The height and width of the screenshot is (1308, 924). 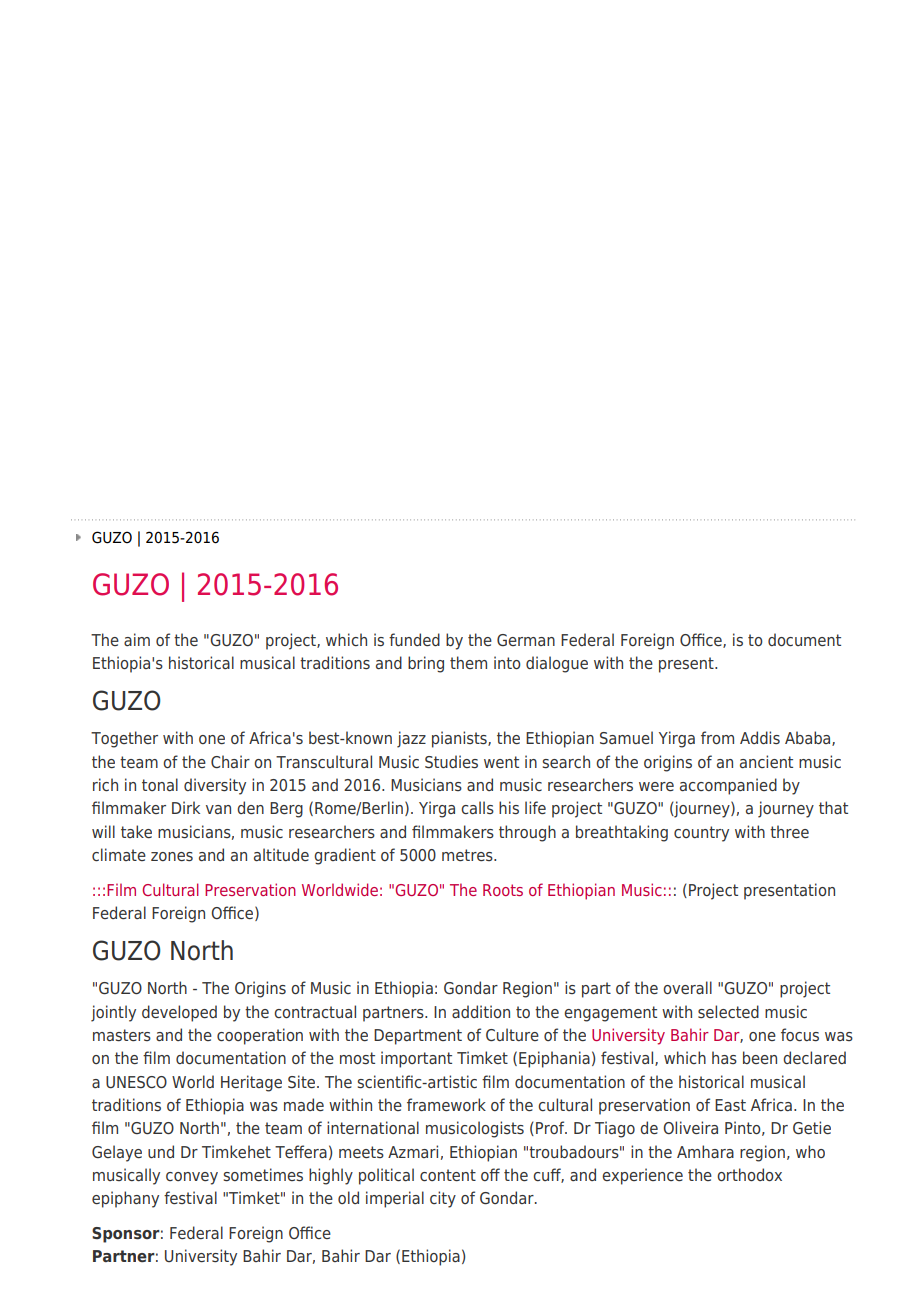 I want to click on aim, so click(x=137, y=639).
